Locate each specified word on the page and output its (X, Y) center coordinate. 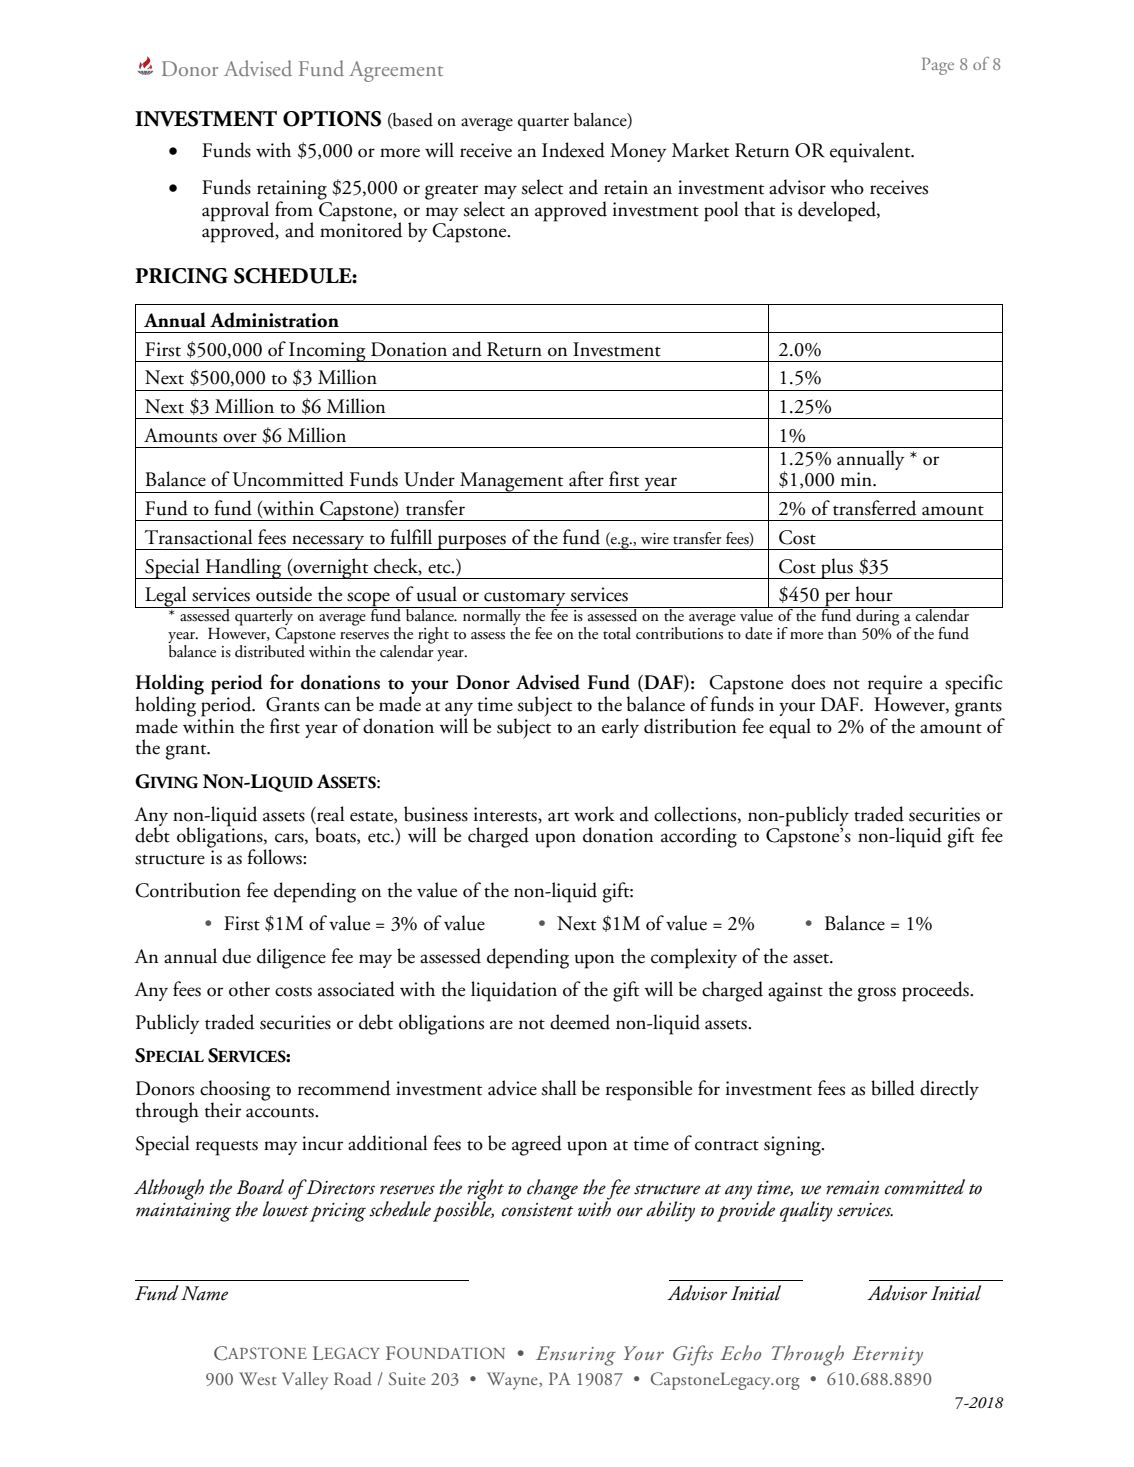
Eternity (887, 1356)
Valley (305, 1381)
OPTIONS (332, 119)
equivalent (871, 152)
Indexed (573, 150)
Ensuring (576, 1356)
